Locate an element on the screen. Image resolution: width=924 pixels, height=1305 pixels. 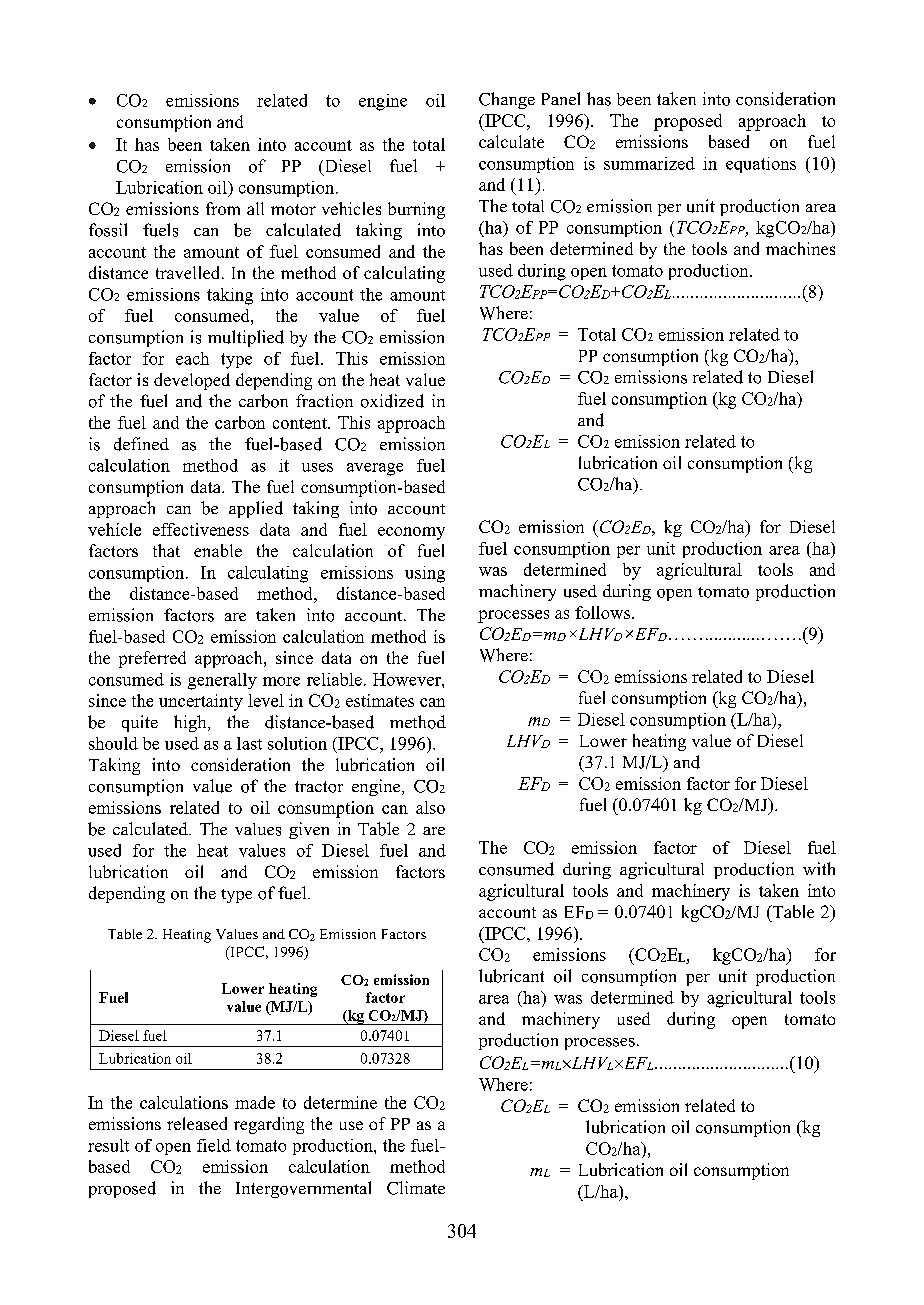
equations is located at coordinates (761, 165).
